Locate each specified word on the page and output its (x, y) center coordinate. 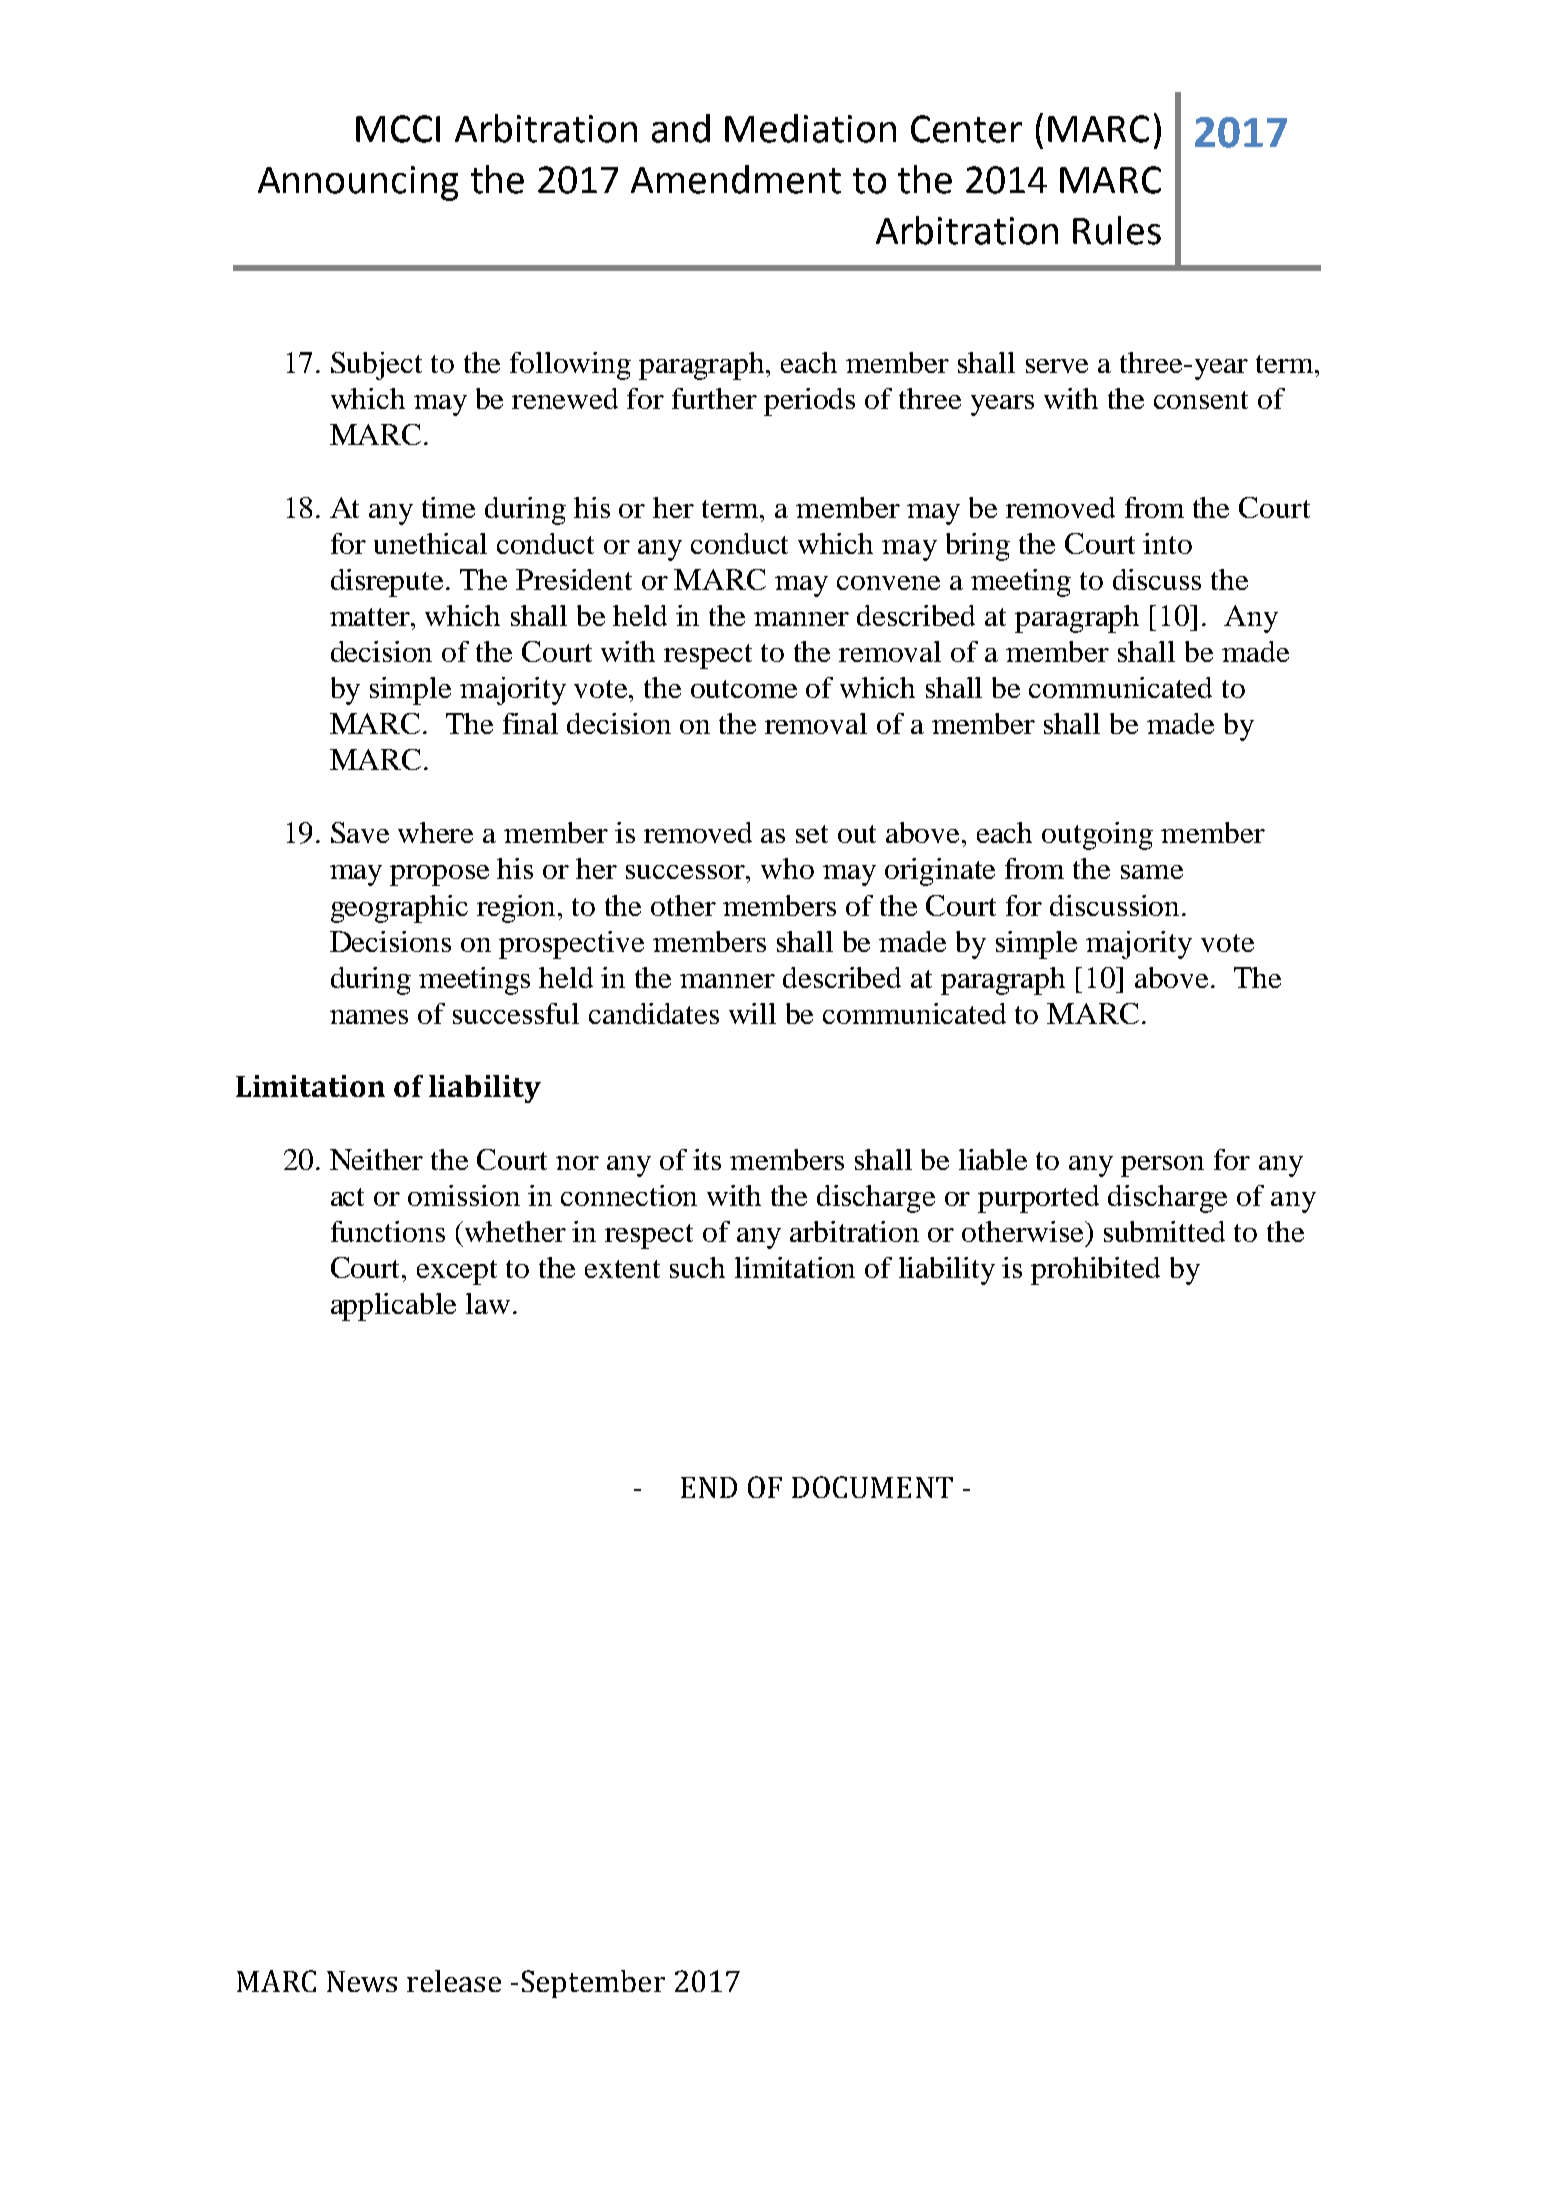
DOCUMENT (872, 1487)
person (1162, 1166)
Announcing (358, 183)
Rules (1117, 230)
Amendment (736, 179)
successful (516, 1013)
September (593, 1984)
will (752, 1013)
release (454, 1981)
